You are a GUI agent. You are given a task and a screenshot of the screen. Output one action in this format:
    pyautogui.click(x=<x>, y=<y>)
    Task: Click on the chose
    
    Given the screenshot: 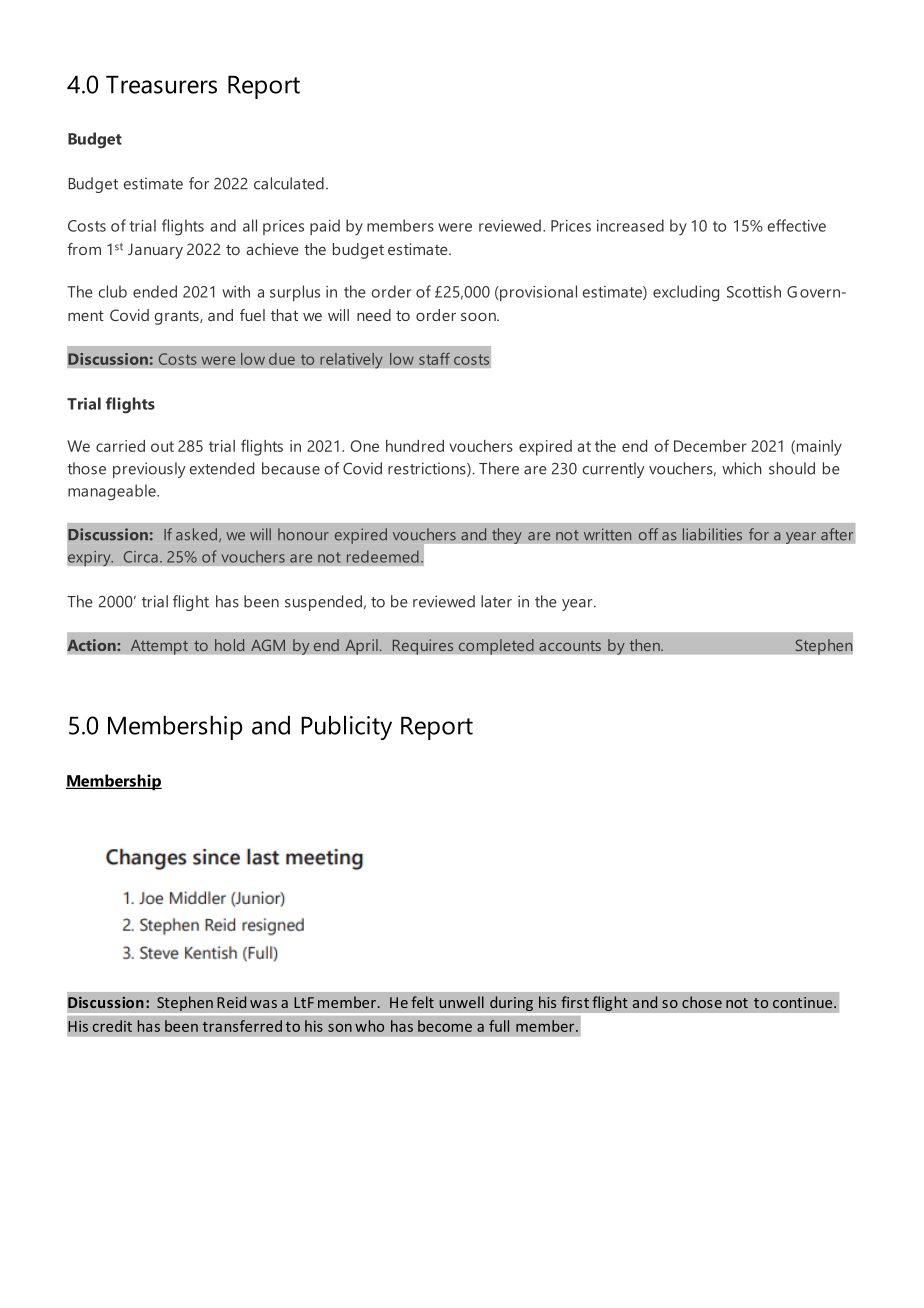 What is the action you would take?
    pyautogui.click(x=702, y=1002)
